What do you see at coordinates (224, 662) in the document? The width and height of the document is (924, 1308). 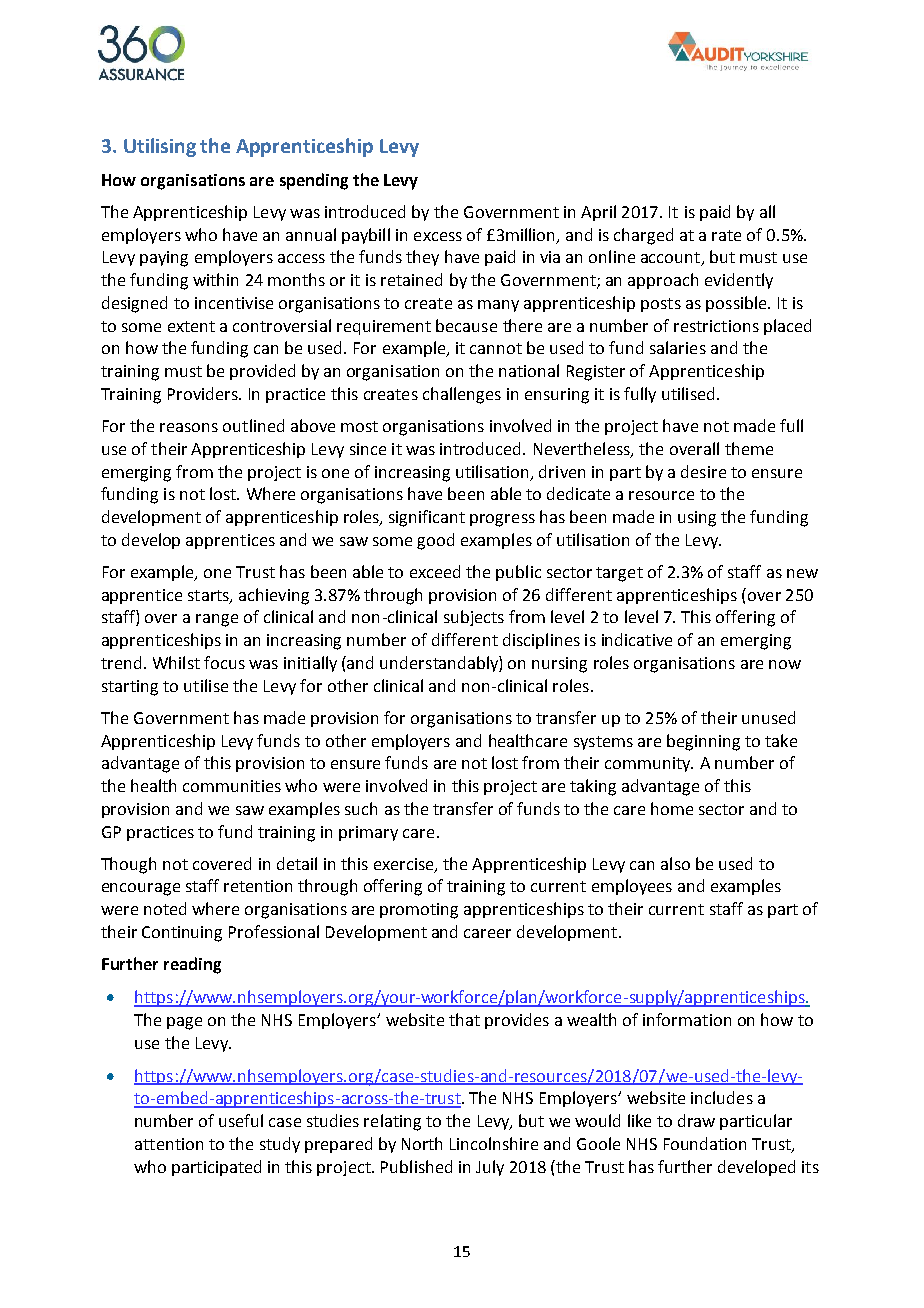 I see `focus` at bounding box center [224, 662].
